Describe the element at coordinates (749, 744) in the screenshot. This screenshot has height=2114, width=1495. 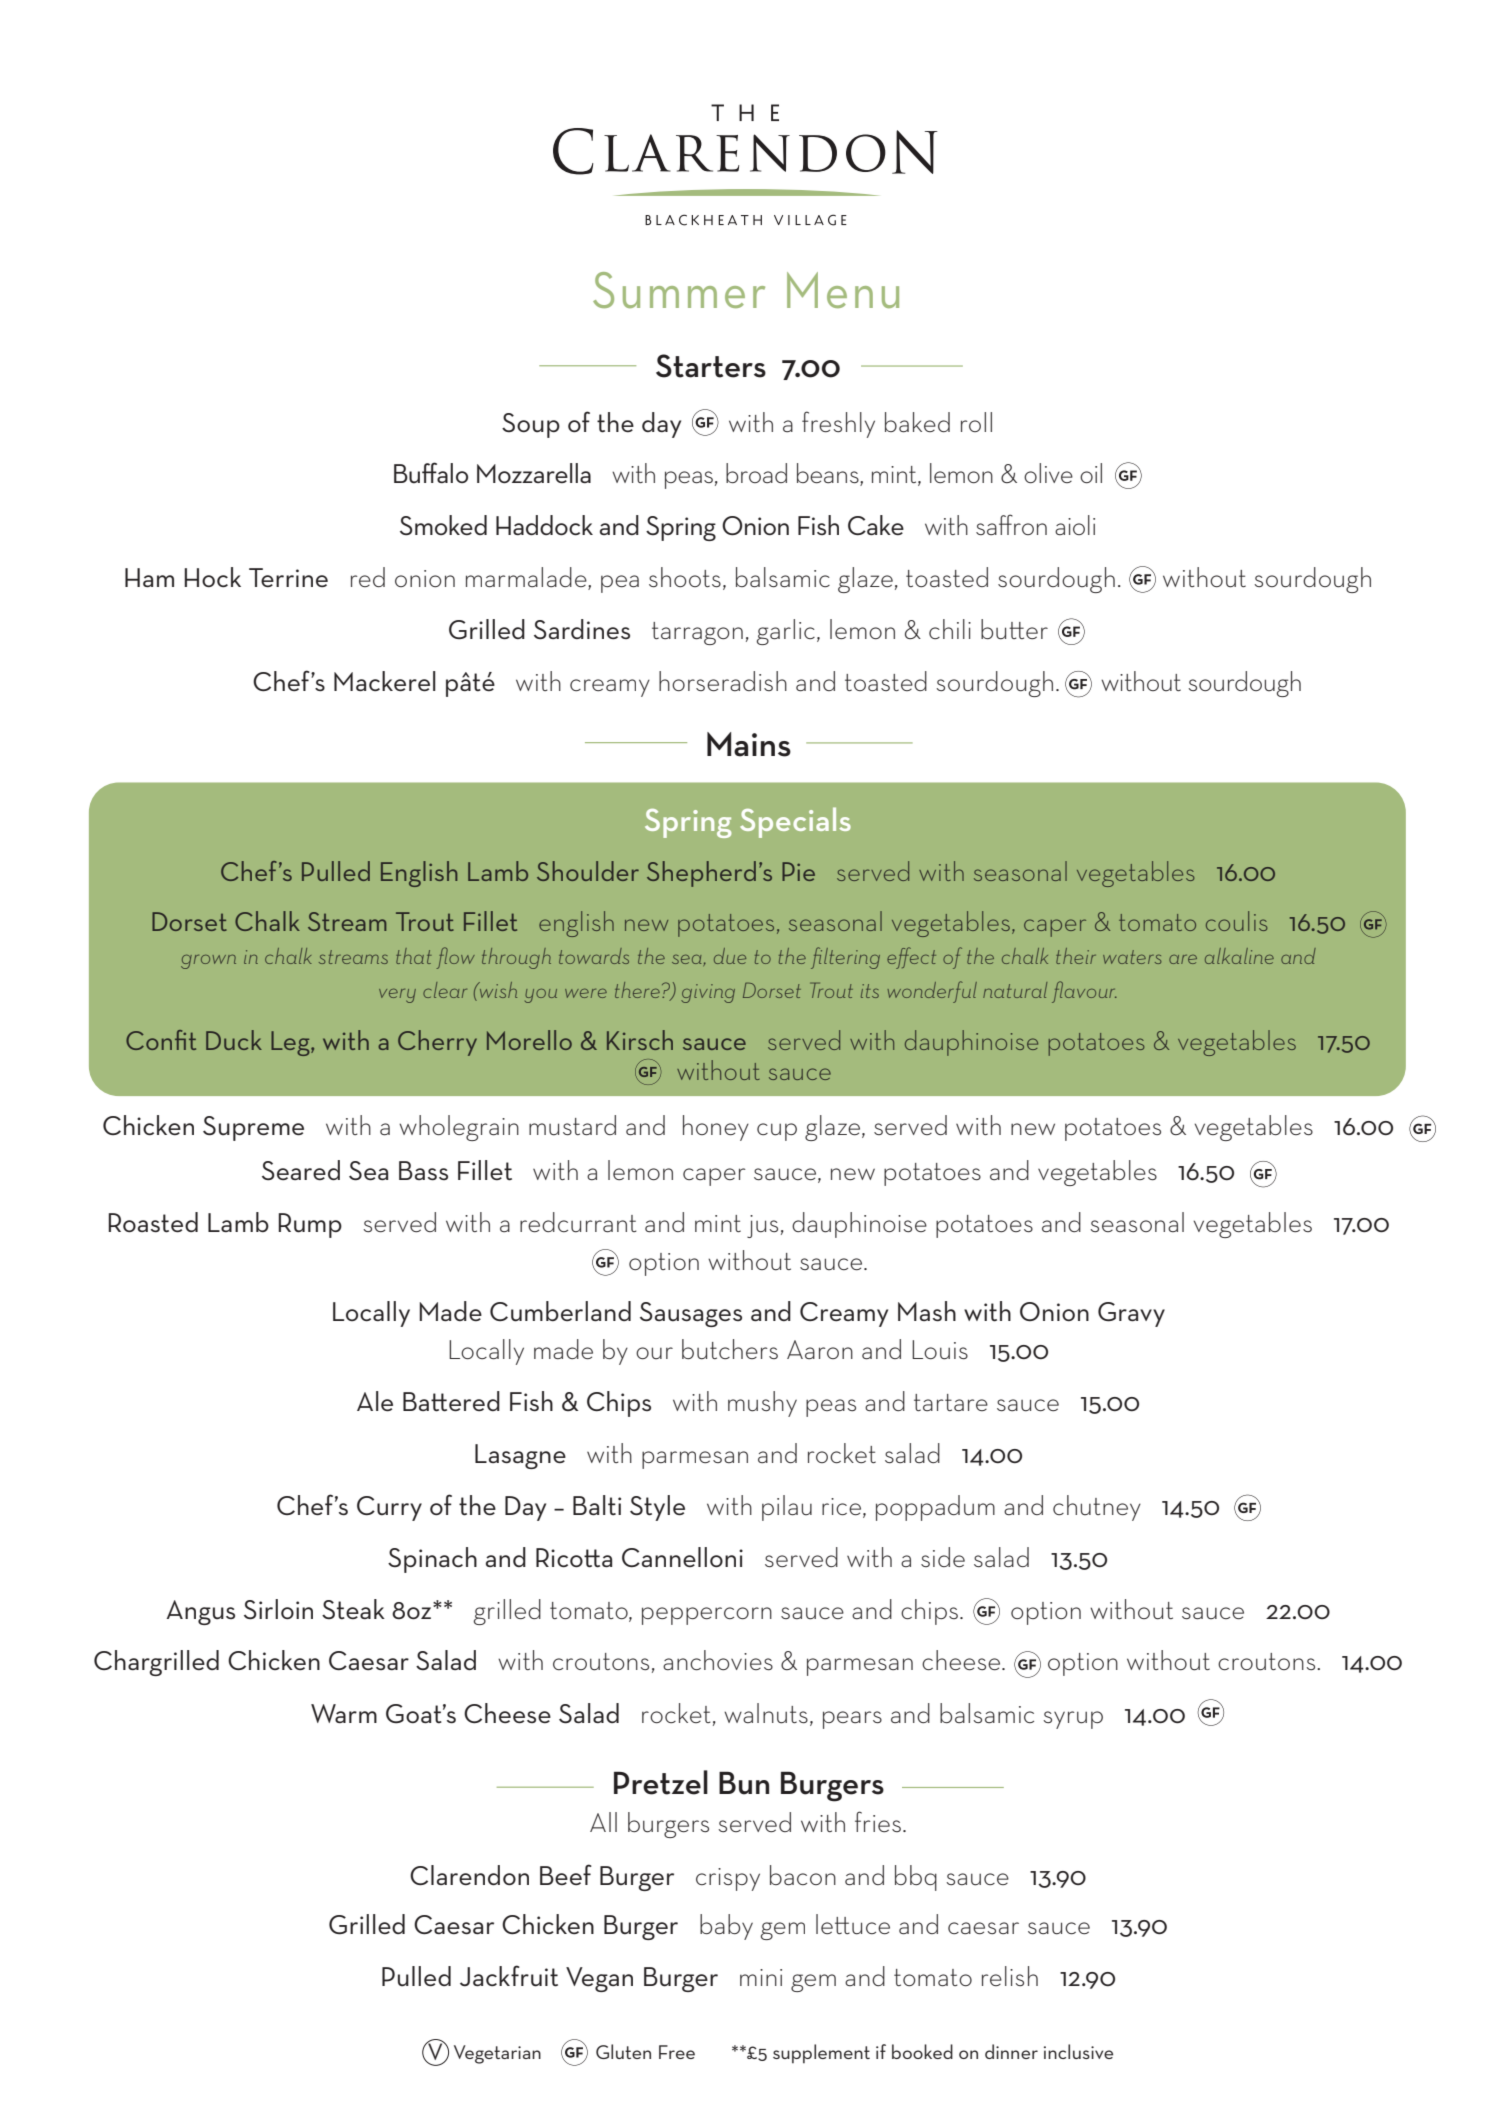
I see `Mains` at that location.
